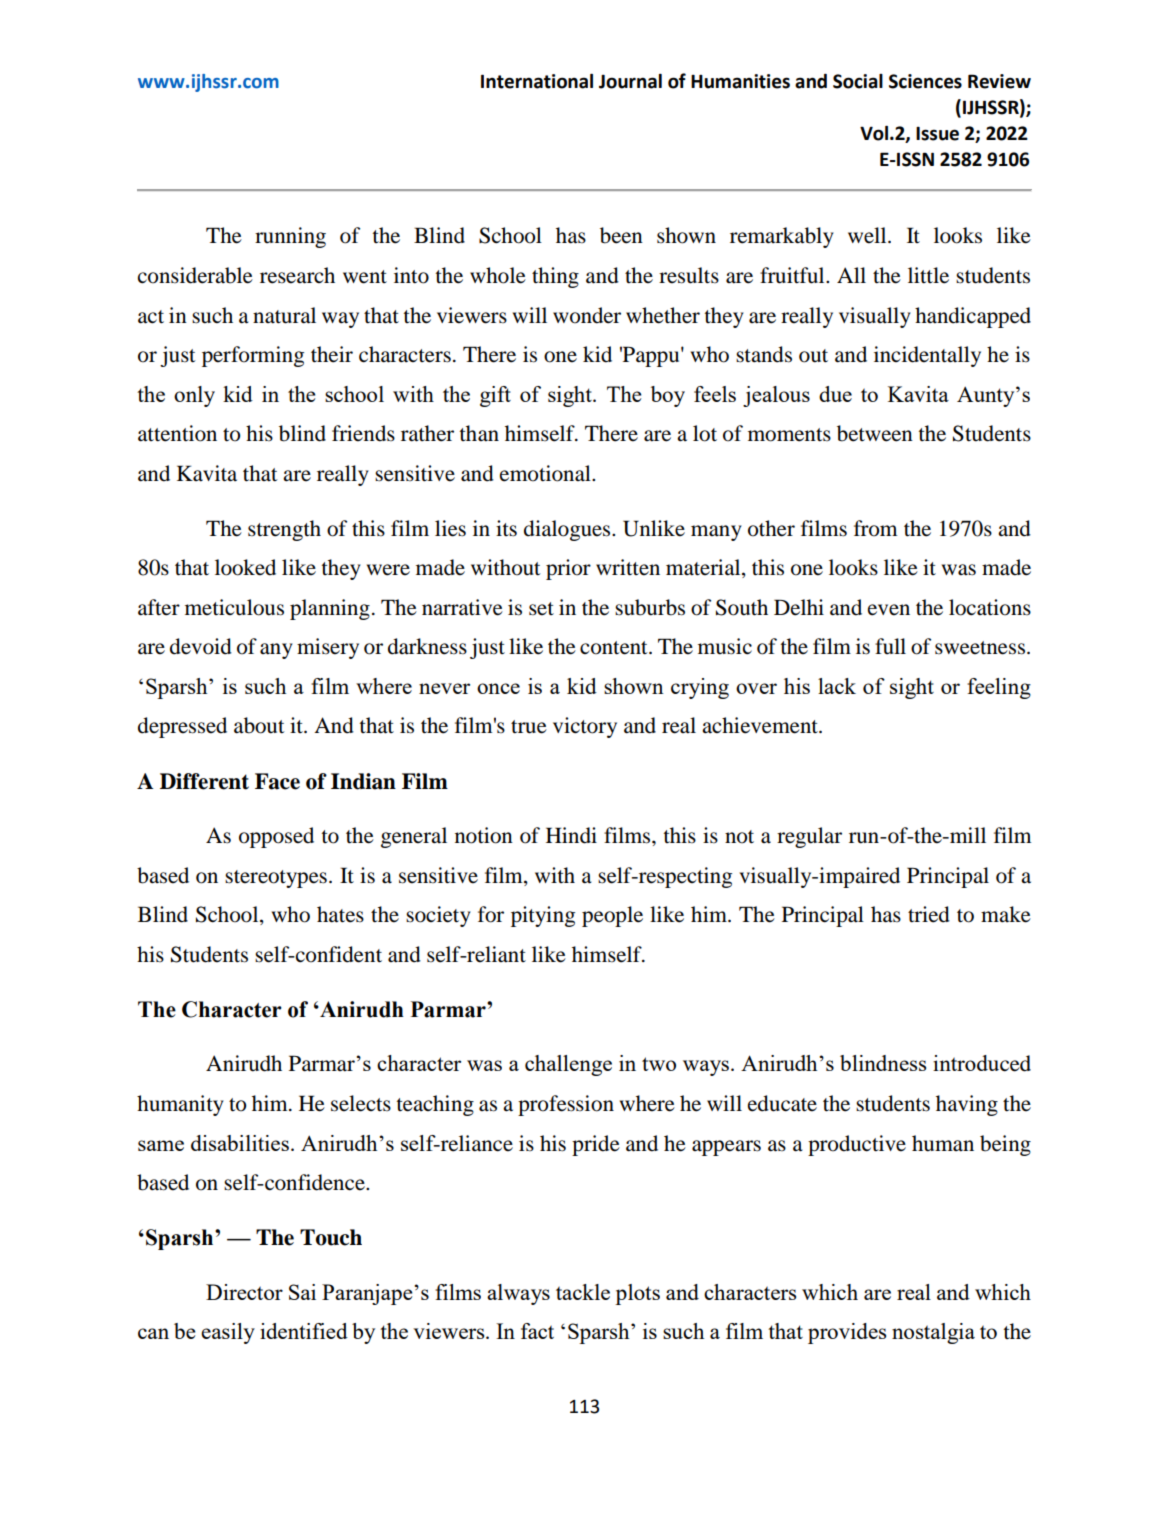 The height and width of the screenshot is (1513, 1169). I want to click on running, so click(290, 237).
